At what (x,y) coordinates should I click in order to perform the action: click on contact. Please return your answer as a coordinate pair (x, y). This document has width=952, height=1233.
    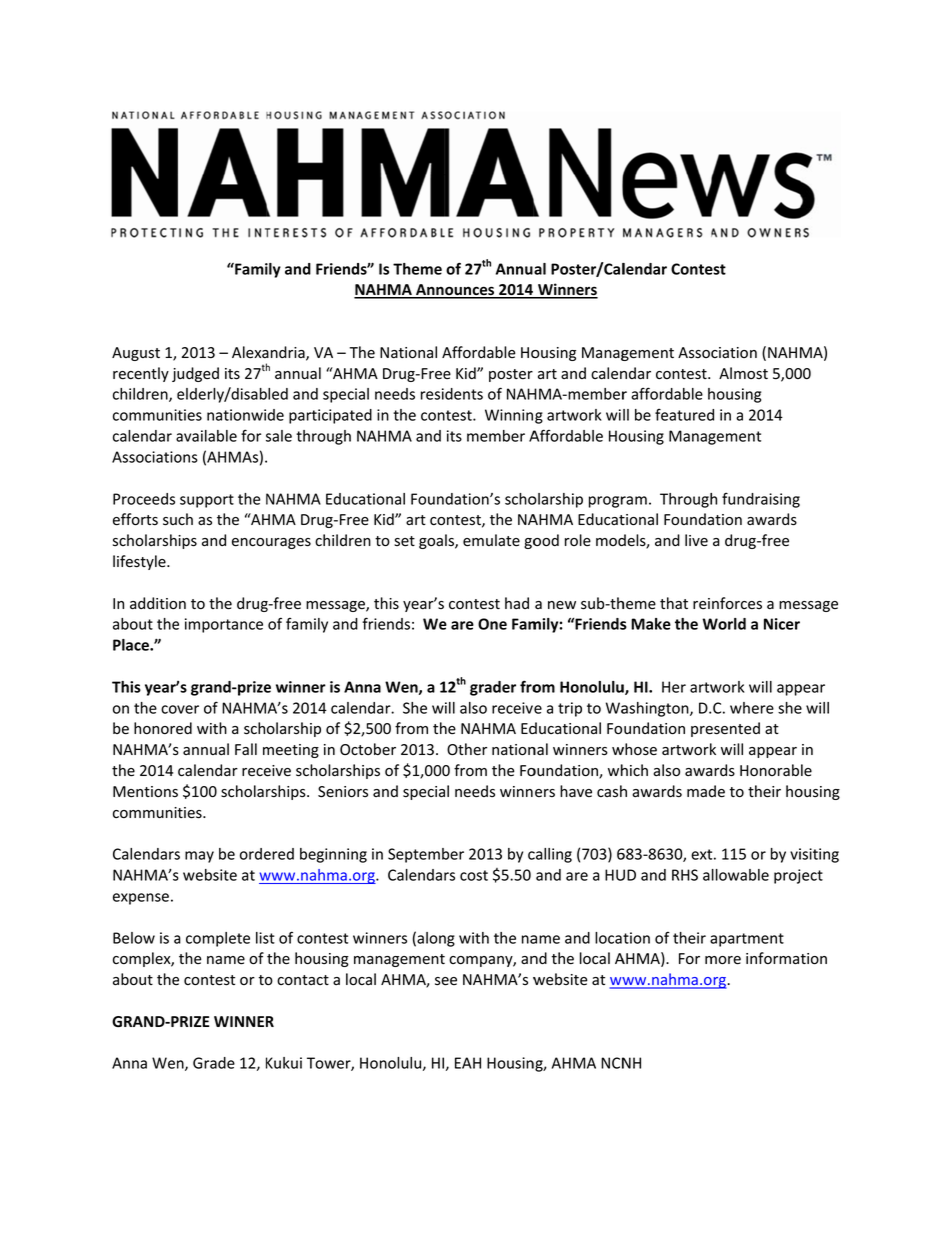
    Looking at the image, I should click on (303, 980).
